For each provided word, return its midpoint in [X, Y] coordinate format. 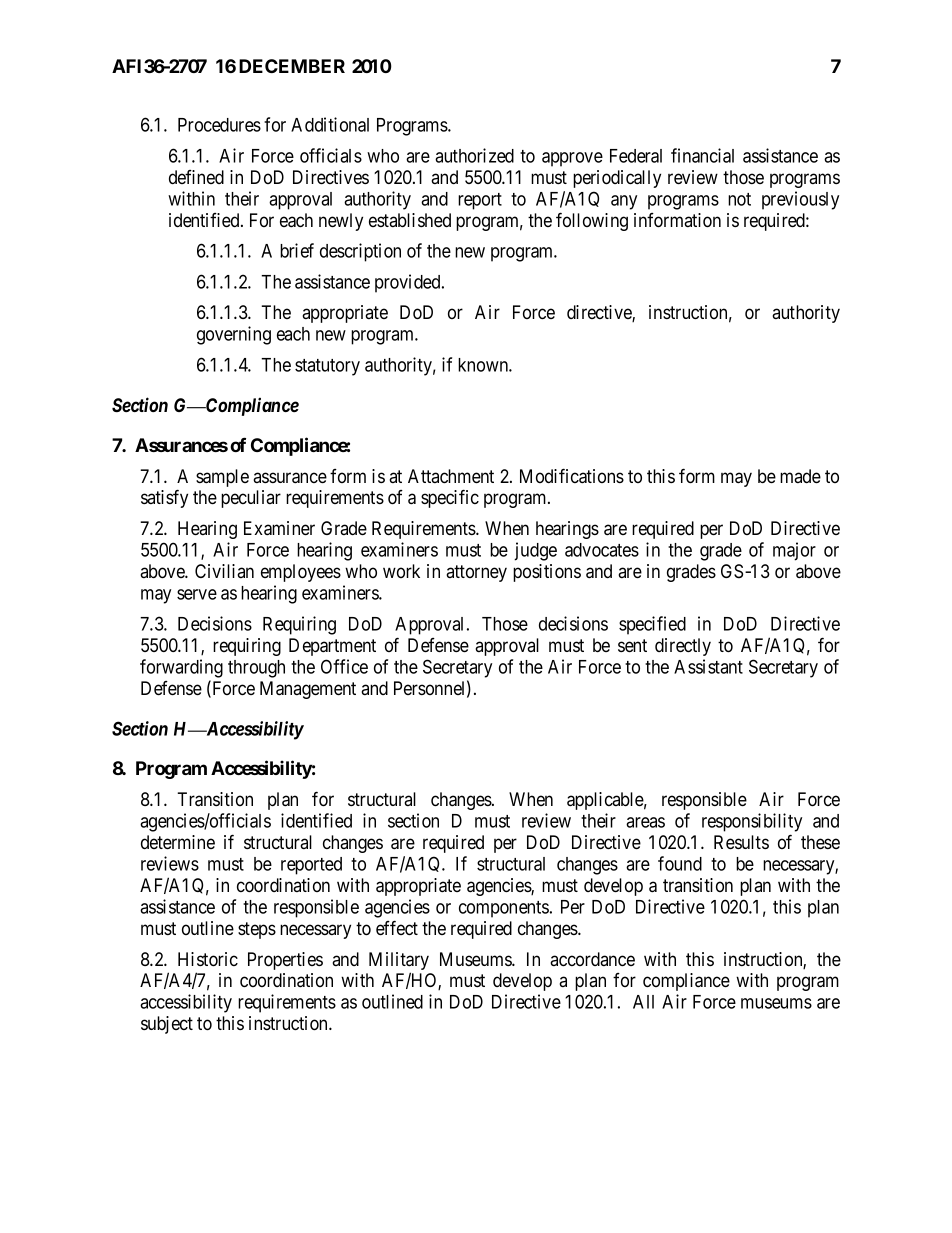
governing [234, 335]
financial [702, 155]
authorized [474, 155]
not [739, 199]
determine [178, 842]
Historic [208, 959]
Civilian [224, 571]
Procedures [219, 125]
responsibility [752, 822]
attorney [476, 573]
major [794, 551]
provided [409, 283]
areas [645, 822]
